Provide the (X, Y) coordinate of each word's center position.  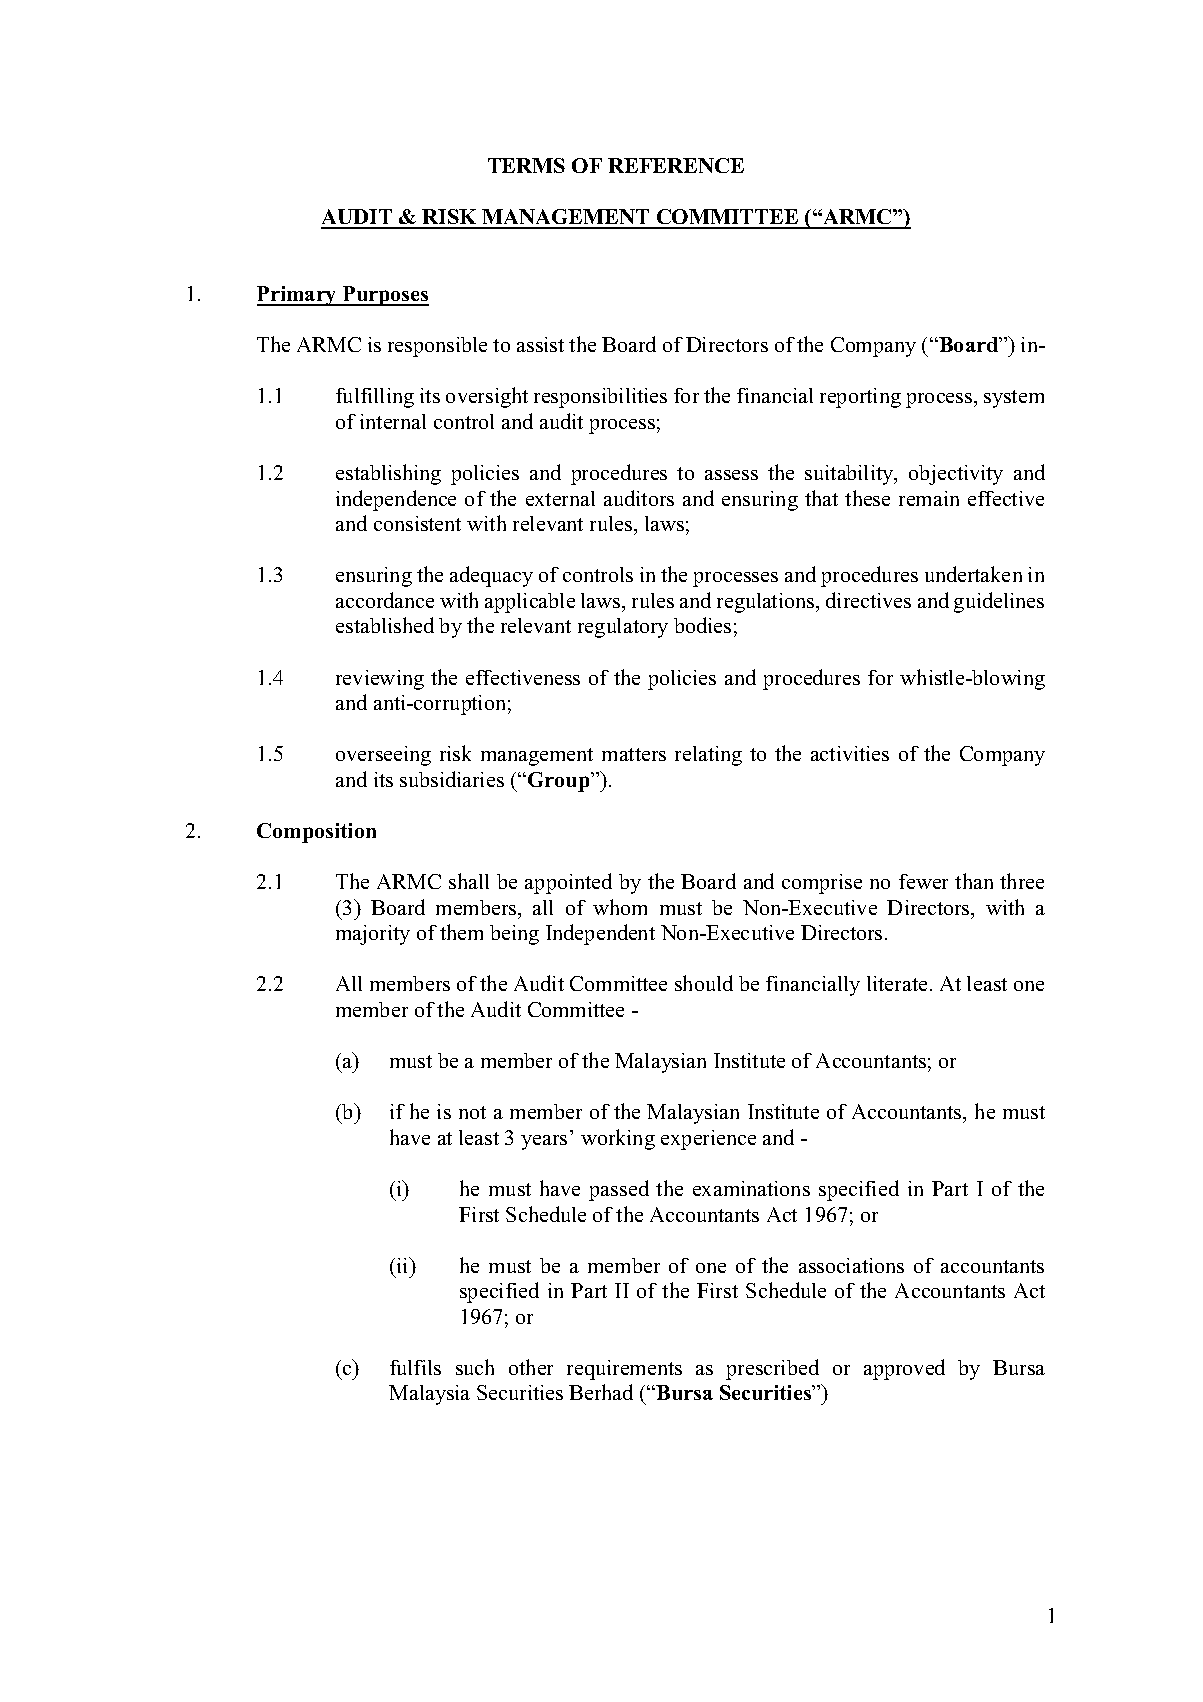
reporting (860, 398)
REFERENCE (676, 165)
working (618, 1139)
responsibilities (600, 398)
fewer (923, 881)
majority (373, 935)
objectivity (956, 475)
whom (620, 907)
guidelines (999, 602)
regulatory (623, 628)
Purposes (385, 296)
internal (393, 421)
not (472, 1112)
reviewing (380, 680)
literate (897, 983)
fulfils (415, 1367)
